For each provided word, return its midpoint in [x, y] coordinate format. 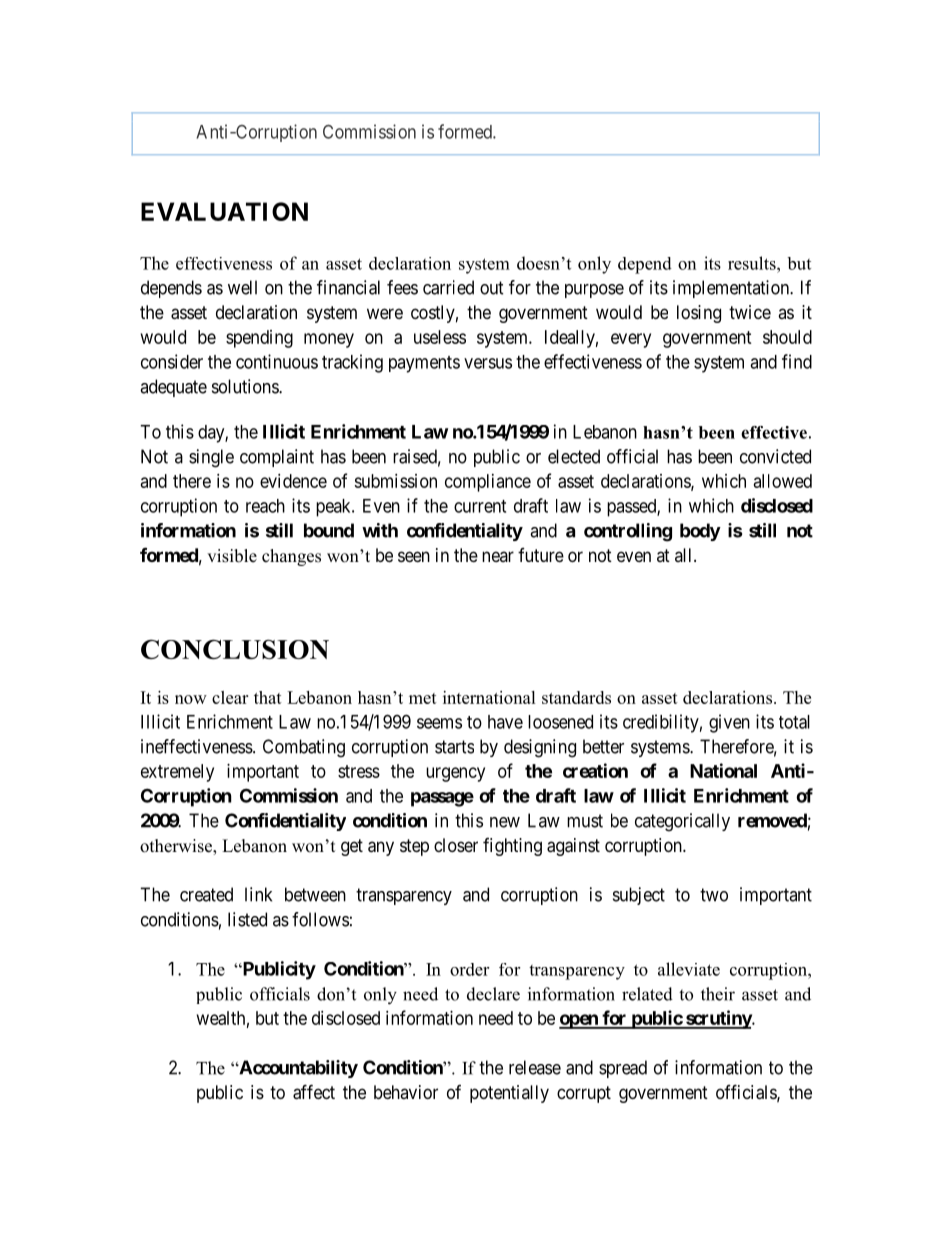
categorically [682, 822]
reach [265, 506]
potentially [509, 1094]
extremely [177, 773]
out [492, 288]
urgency [455, 774]
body [700, 532]
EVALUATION [224, 211]
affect [314, 1092]
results [753, 263]
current [480, 506]
